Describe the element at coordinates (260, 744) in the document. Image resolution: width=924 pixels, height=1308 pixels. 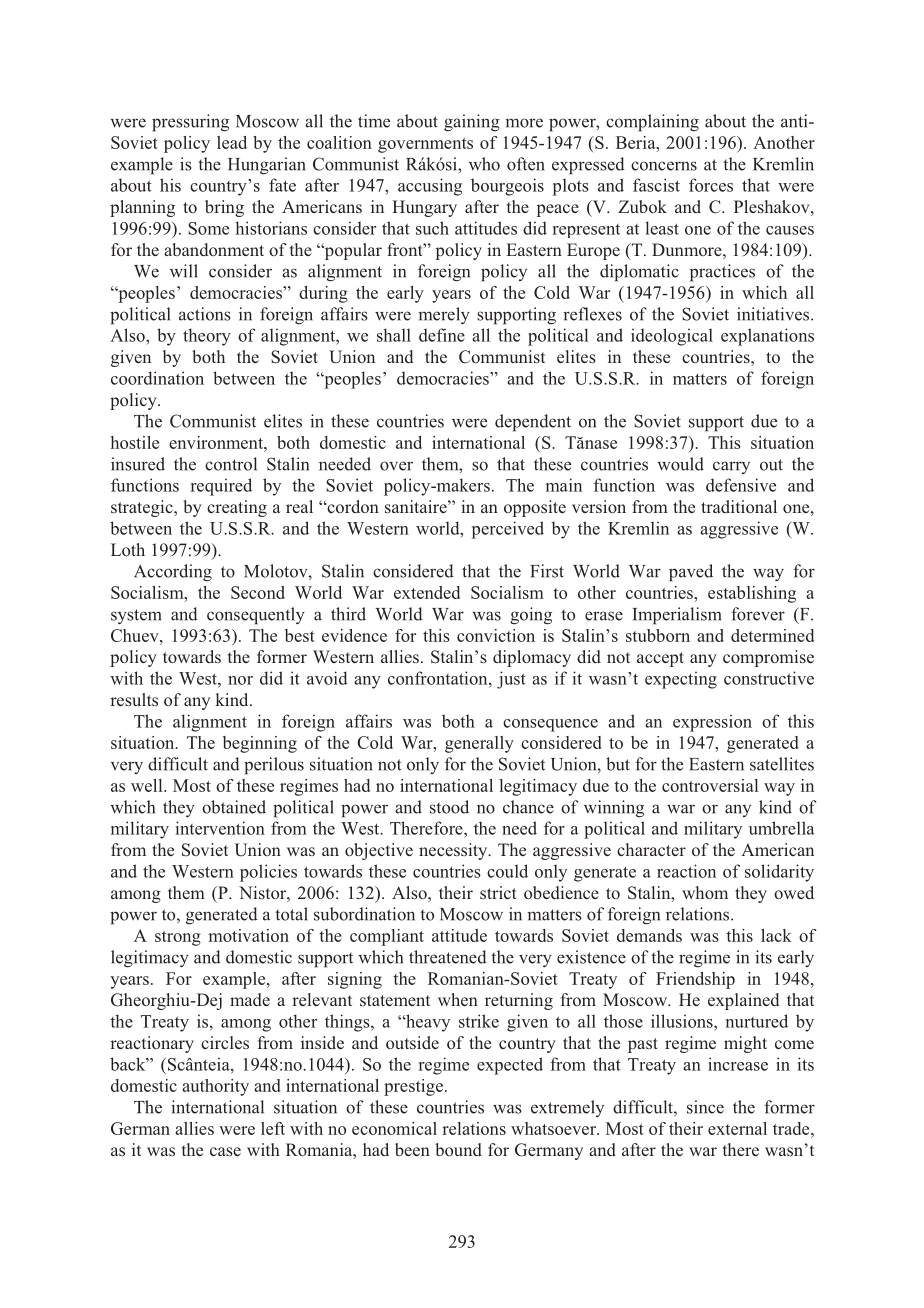
I see `beginning` at that location.
